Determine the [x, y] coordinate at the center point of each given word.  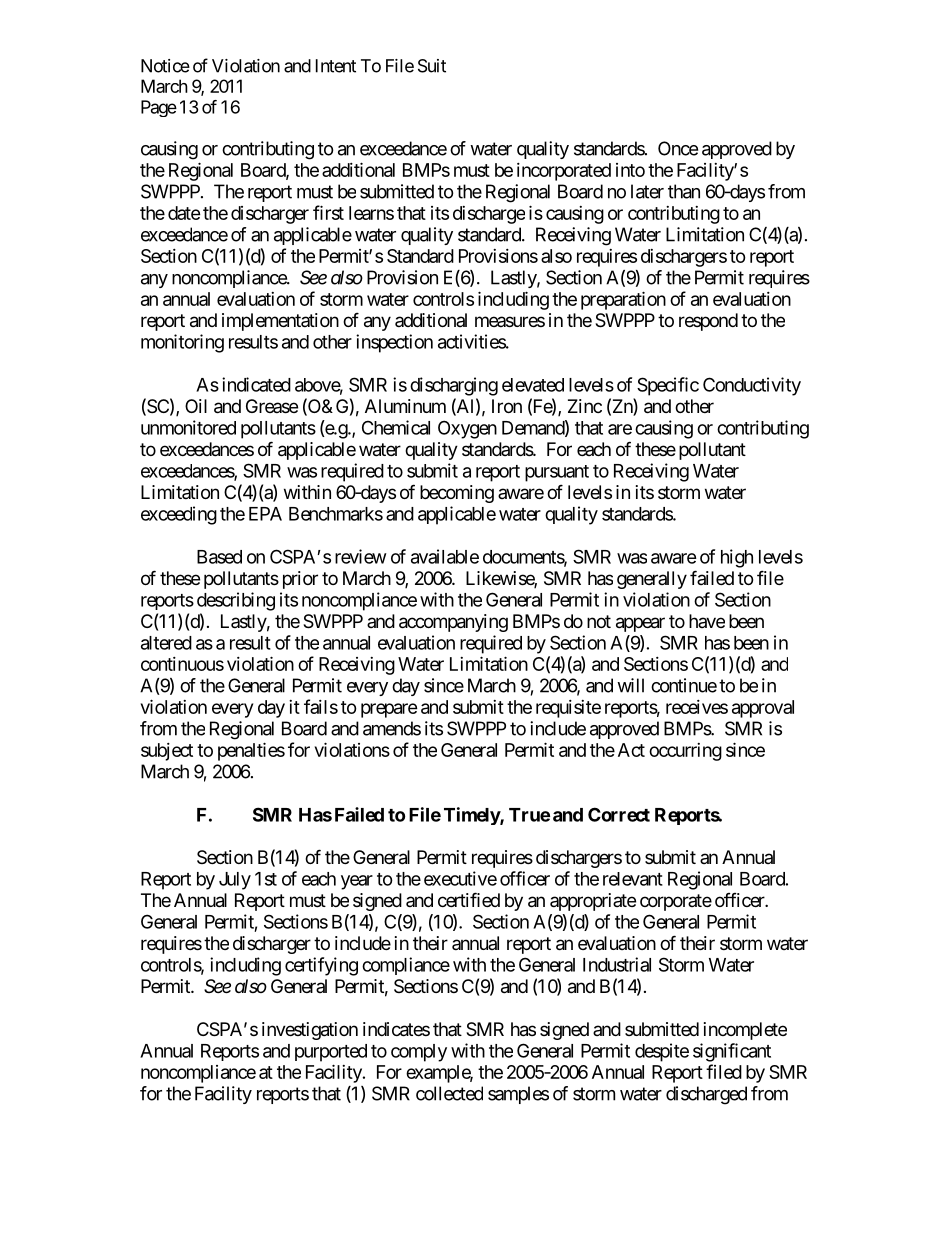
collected [449, 1093]
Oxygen [467, 429]
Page [159, 108]
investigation [310, 1031]
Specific [668, 386]
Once [678, 148]
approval [763, 709]
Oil [196, 406]
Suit [432, 66]
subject [167, 752]
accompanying [453, 623]
